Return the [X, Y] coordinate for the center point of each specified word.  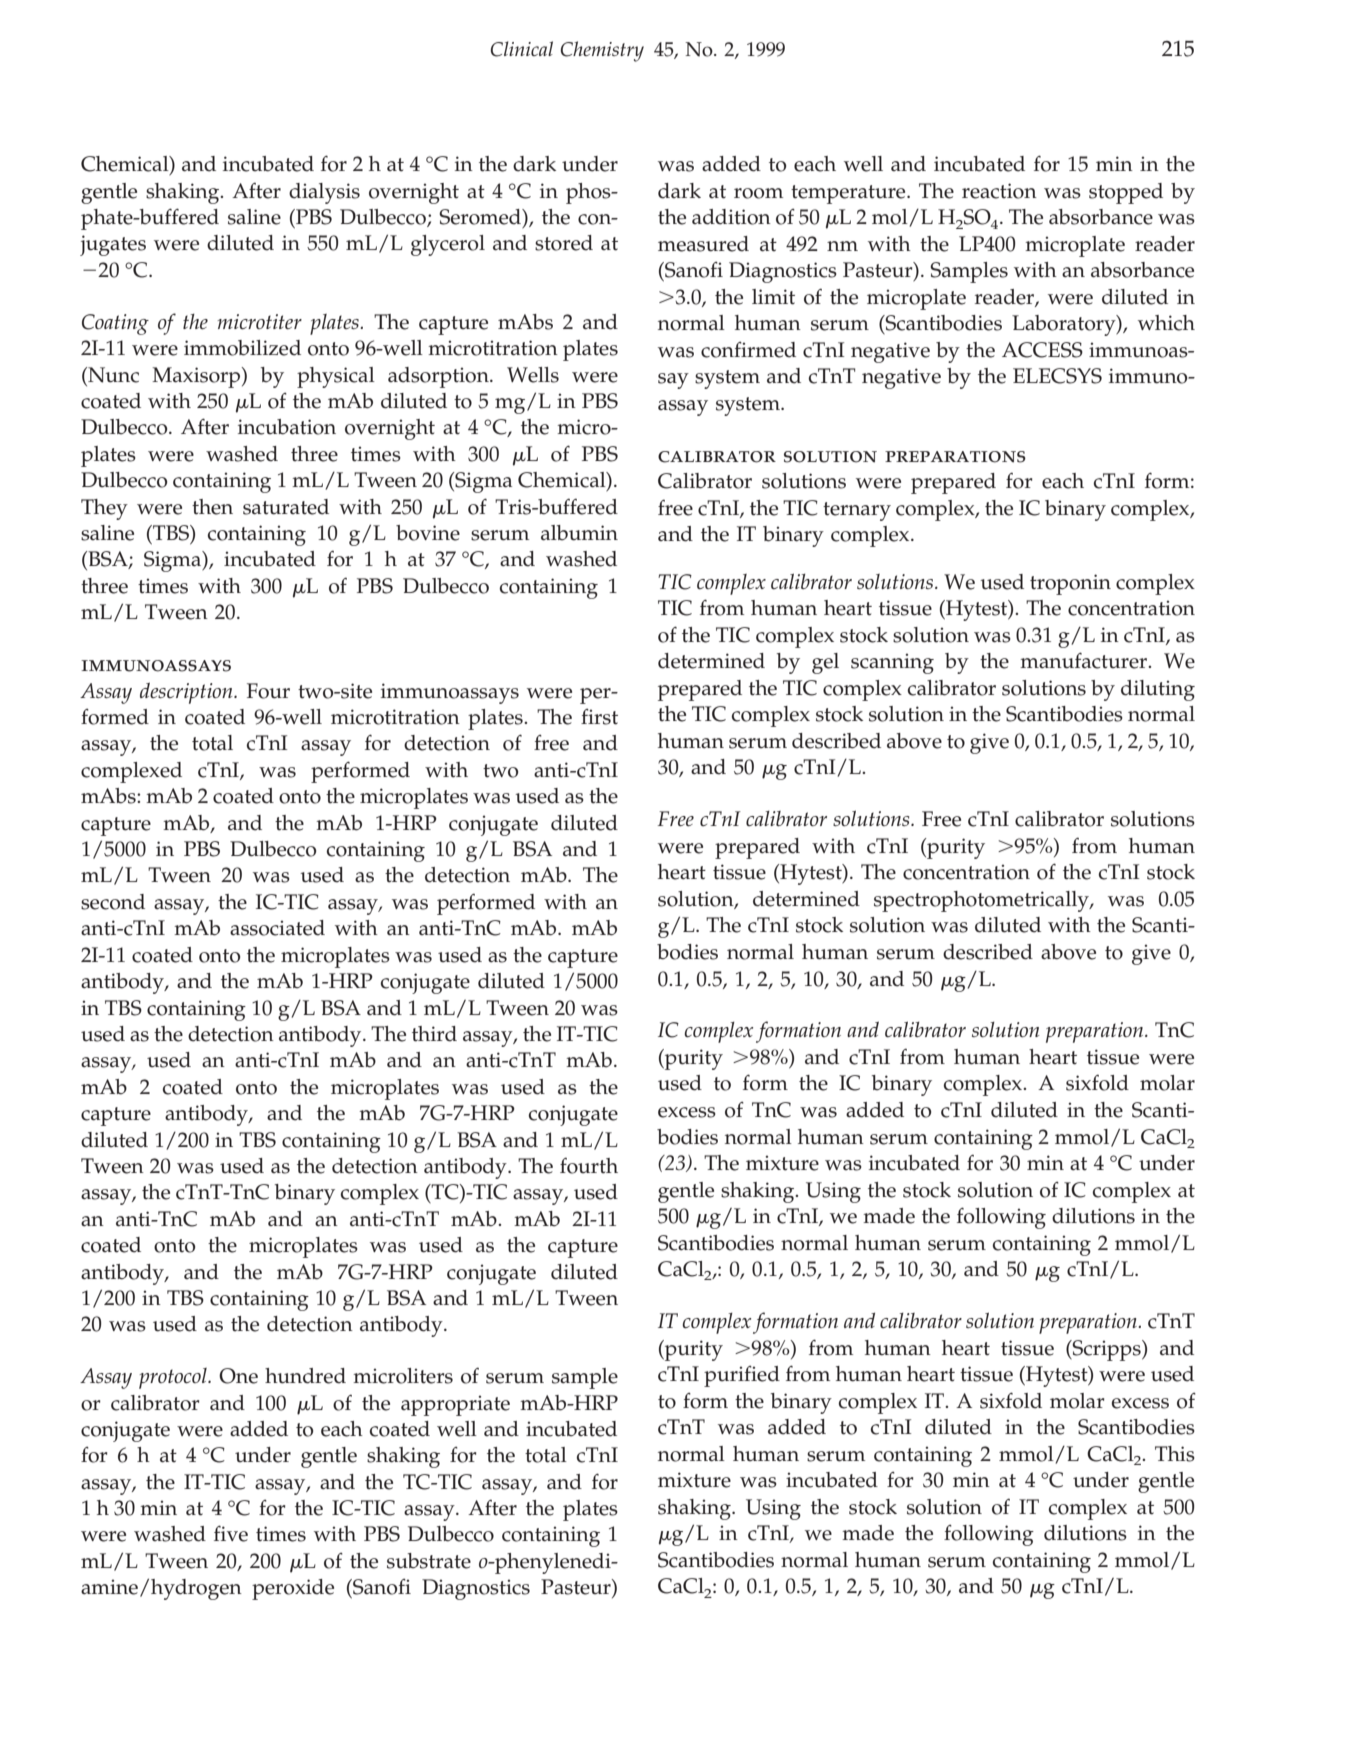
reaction [999, 191]
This [1175, 1454]
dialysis [324, 193]
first [599, 717]
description [187, 693]
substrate [429, 1561]
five [231, 1533]
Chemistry [602, 51]
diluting [1158, 690]
